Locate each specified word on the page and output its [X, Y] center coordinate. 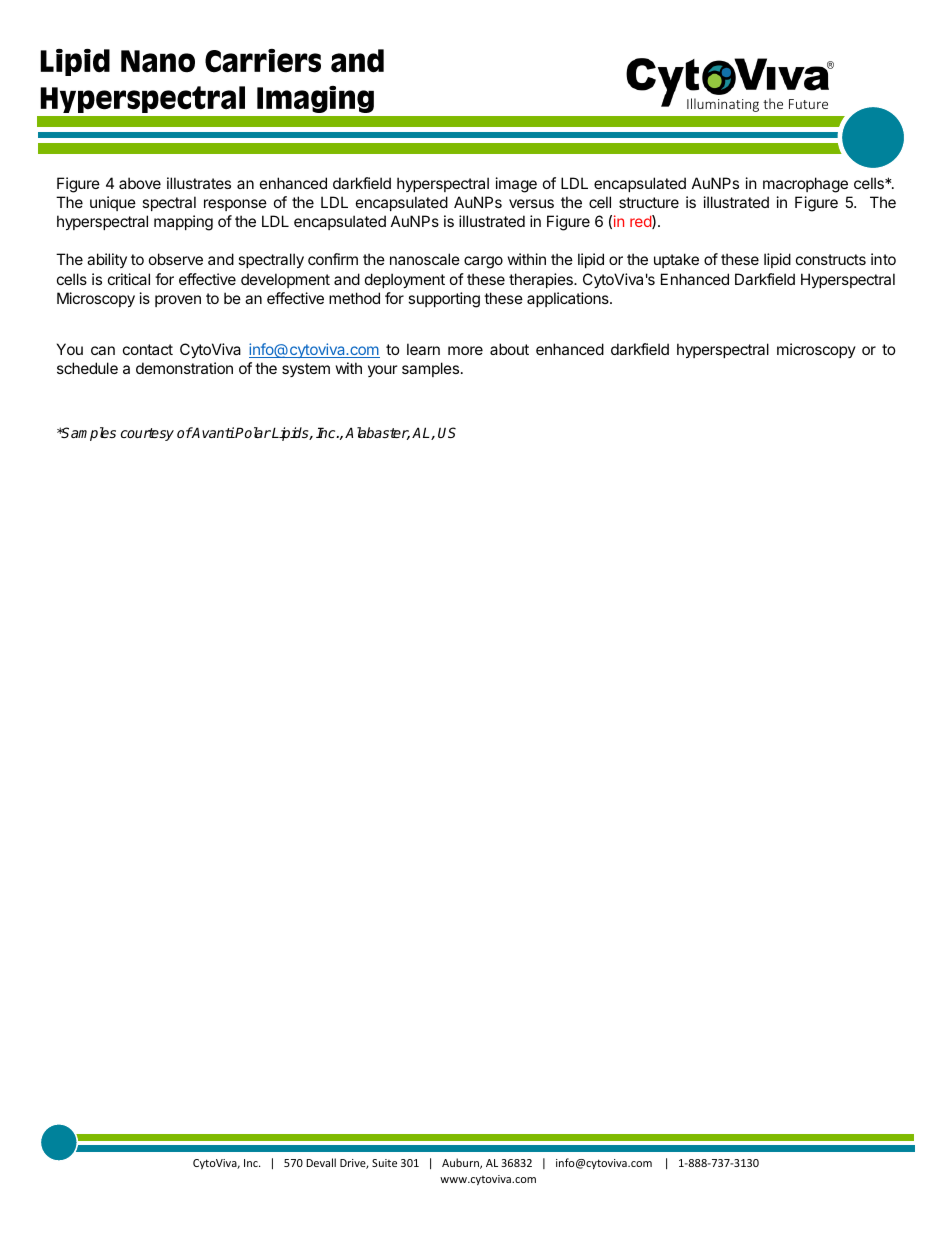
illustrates [199, 183]
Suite [384, 1163]
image [516, 185]
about [509, 349]
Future [808, 104]
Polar [252, 432]
